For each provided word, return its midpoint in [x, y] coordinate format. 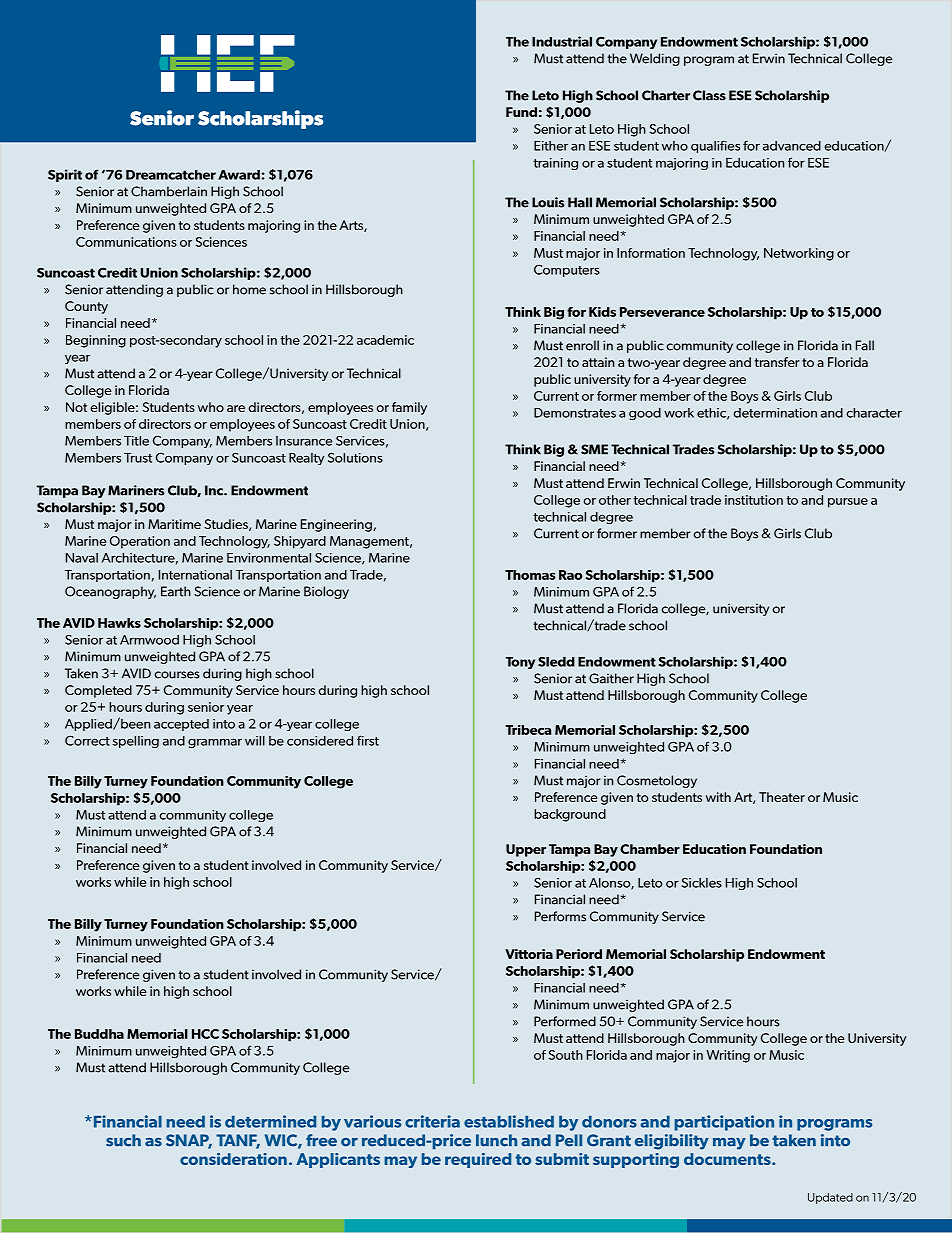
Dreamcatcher [171, 175]
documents [728, 1159]
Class [709, 95]
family [409, 408]
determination [775, 413]
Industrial [562, 41]
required [478, 1160]
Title [136, 441]
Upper [526, 850]
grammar [215, 743]
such [123, 1140]
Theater [782, 797]
